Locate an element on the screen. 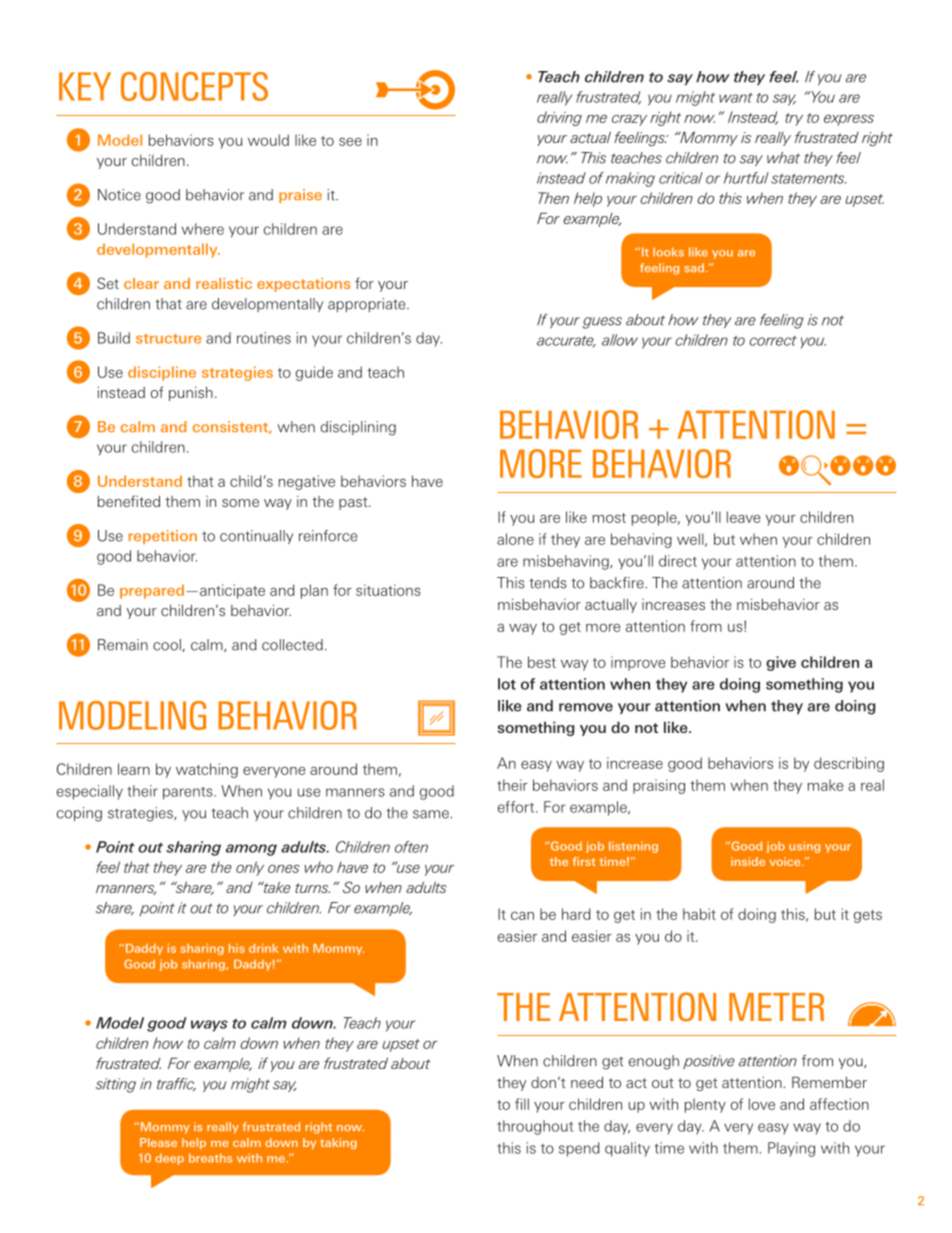  fill is located at coordinates (522, 1104).
